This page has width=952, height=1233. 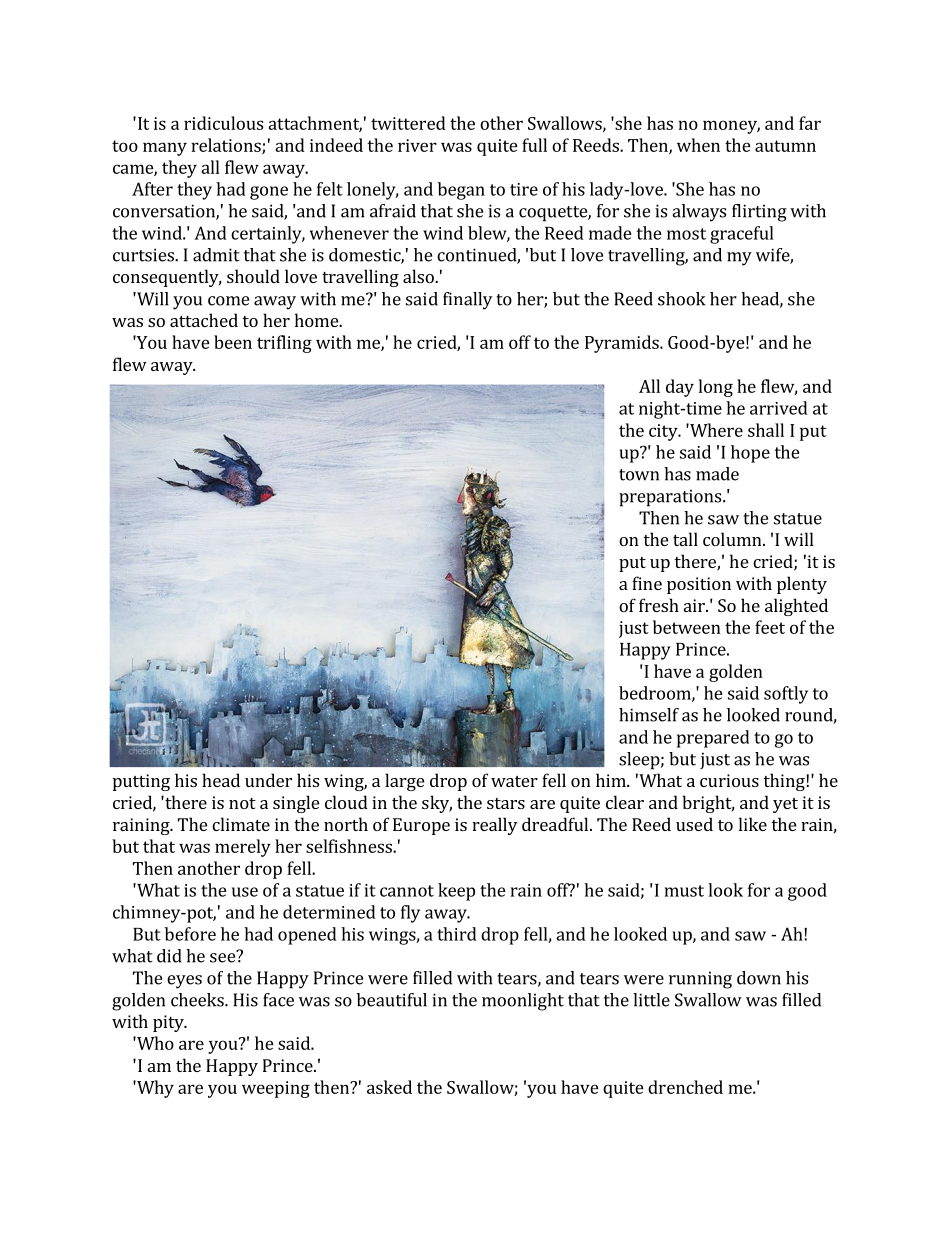 What do you see at coordinates (268, 780) in the page?
I see `under` at bounding box center [268, 780].
